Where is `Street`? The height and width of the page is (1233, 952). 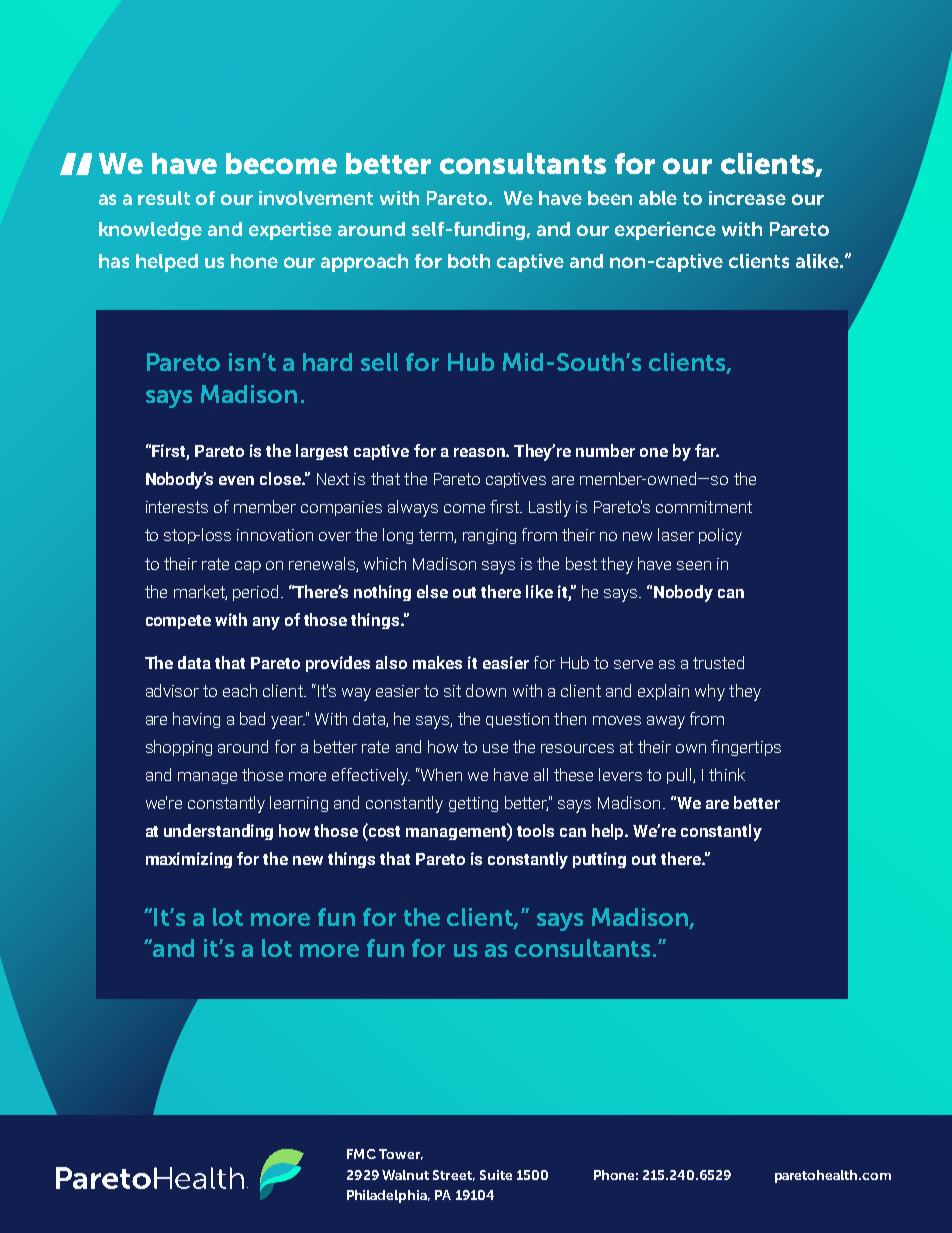 Street is located at coordinates (454, 1175).
